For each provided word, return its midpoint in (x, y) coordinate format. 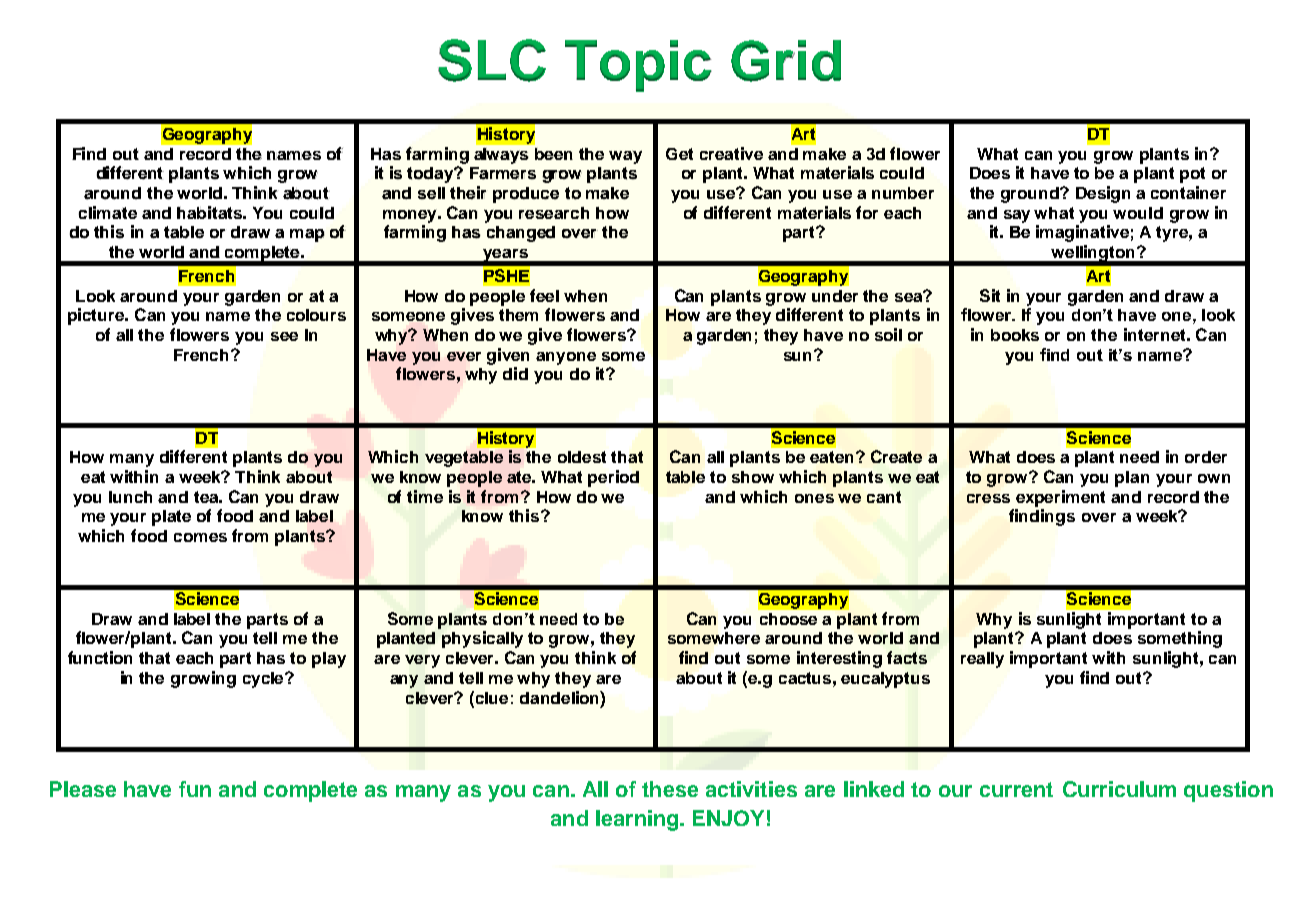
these (670, 789)
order (1206, 457)
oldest (582, 457)
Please (83, 789)
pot (1192, 175)
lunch (130, 497)
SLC (492, 60)
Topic (638, 66)
